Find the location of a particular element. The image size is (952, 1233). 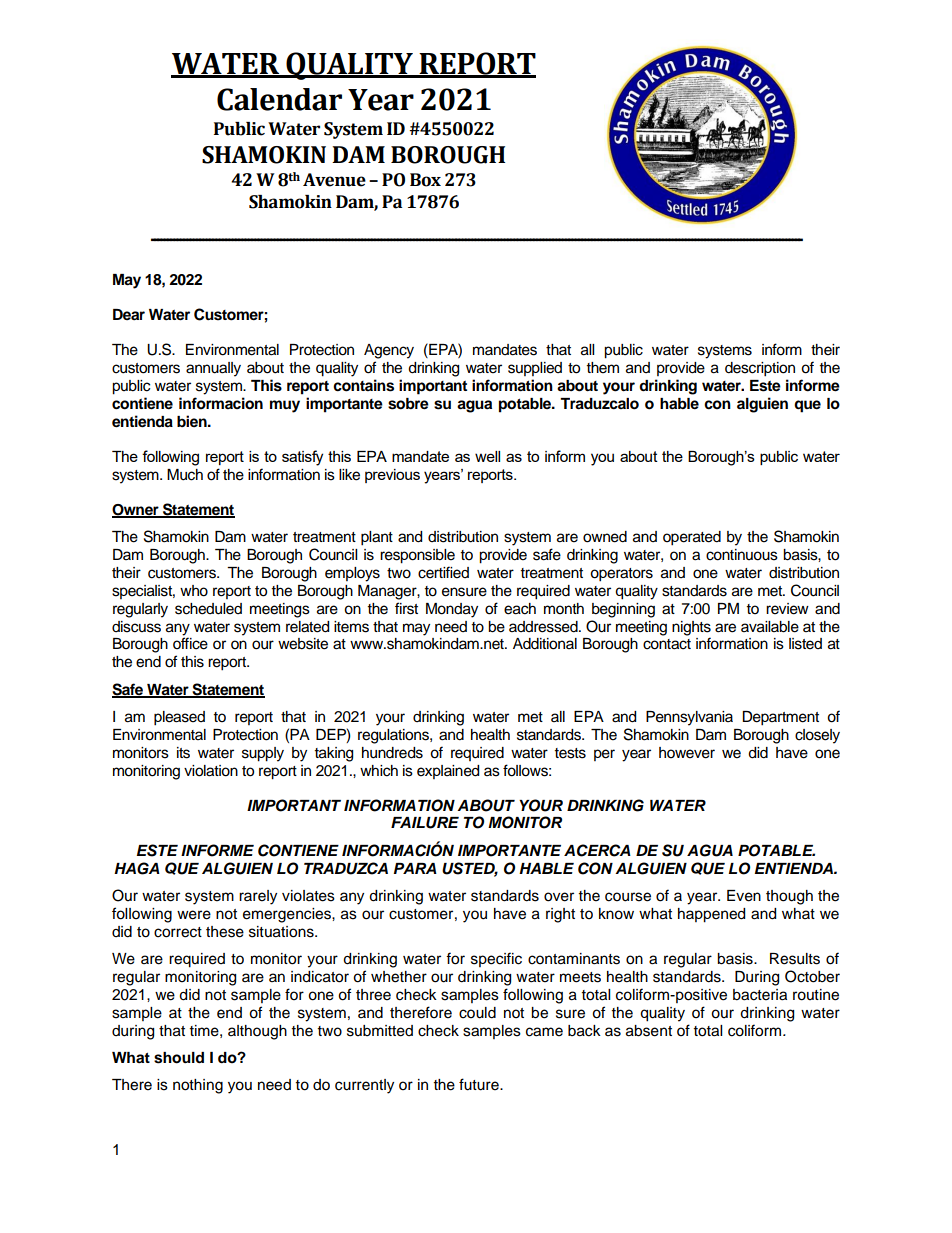

office is located at coordinates (190, 643).
